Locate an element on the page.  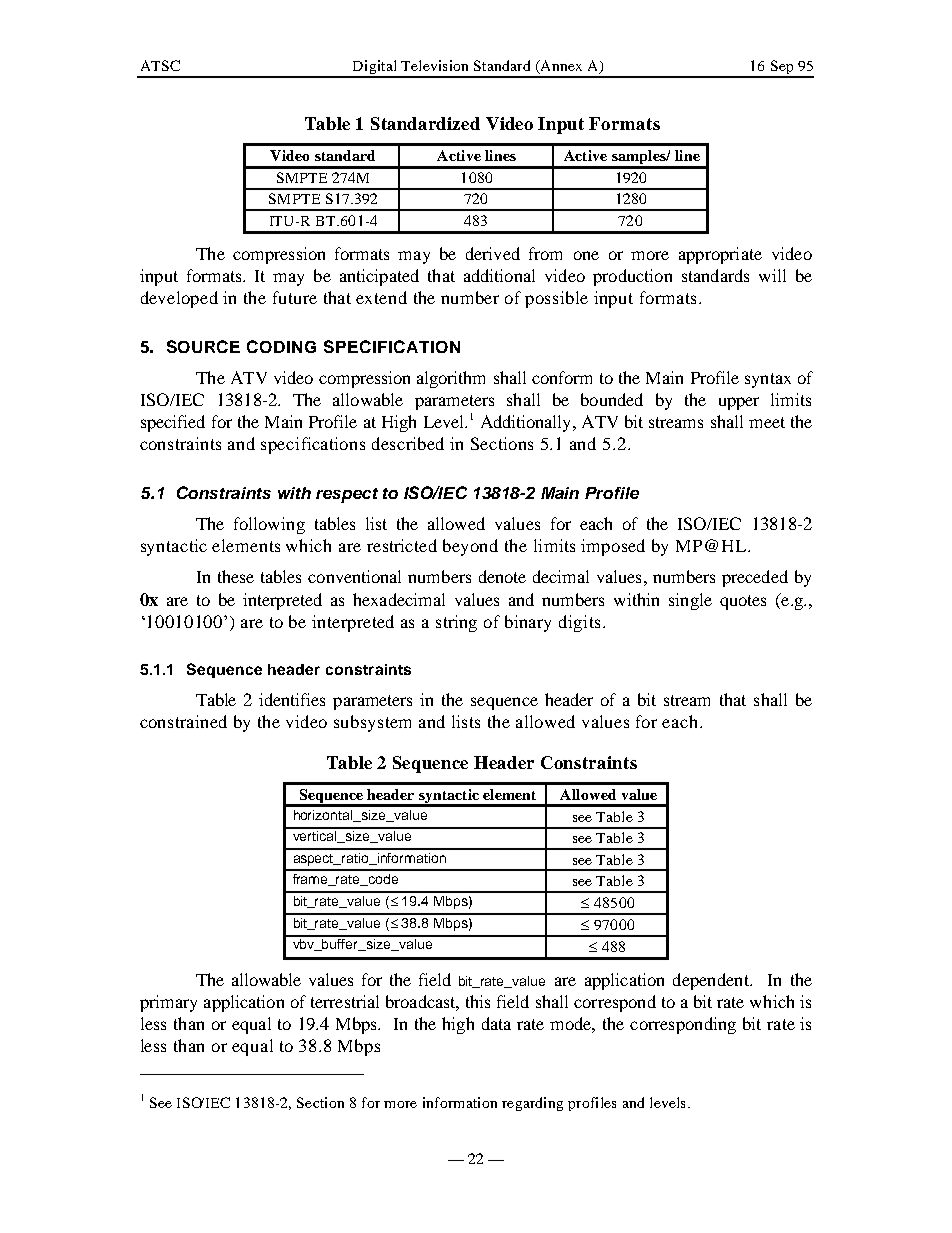
syntax is located at coordinates (768, 380).
